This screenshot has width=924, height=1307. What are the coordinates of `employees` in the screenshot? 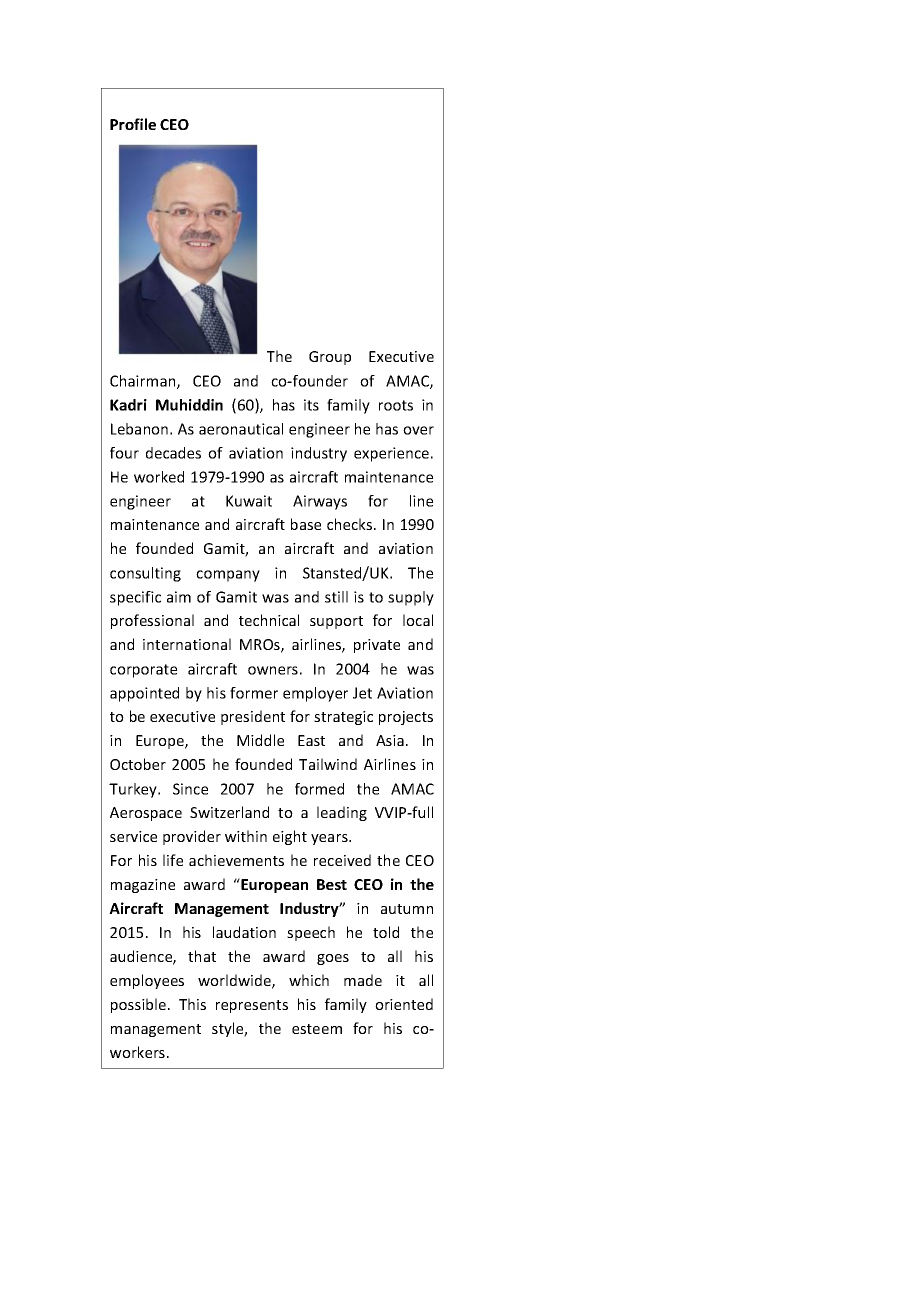 It's located at (147, 981).
